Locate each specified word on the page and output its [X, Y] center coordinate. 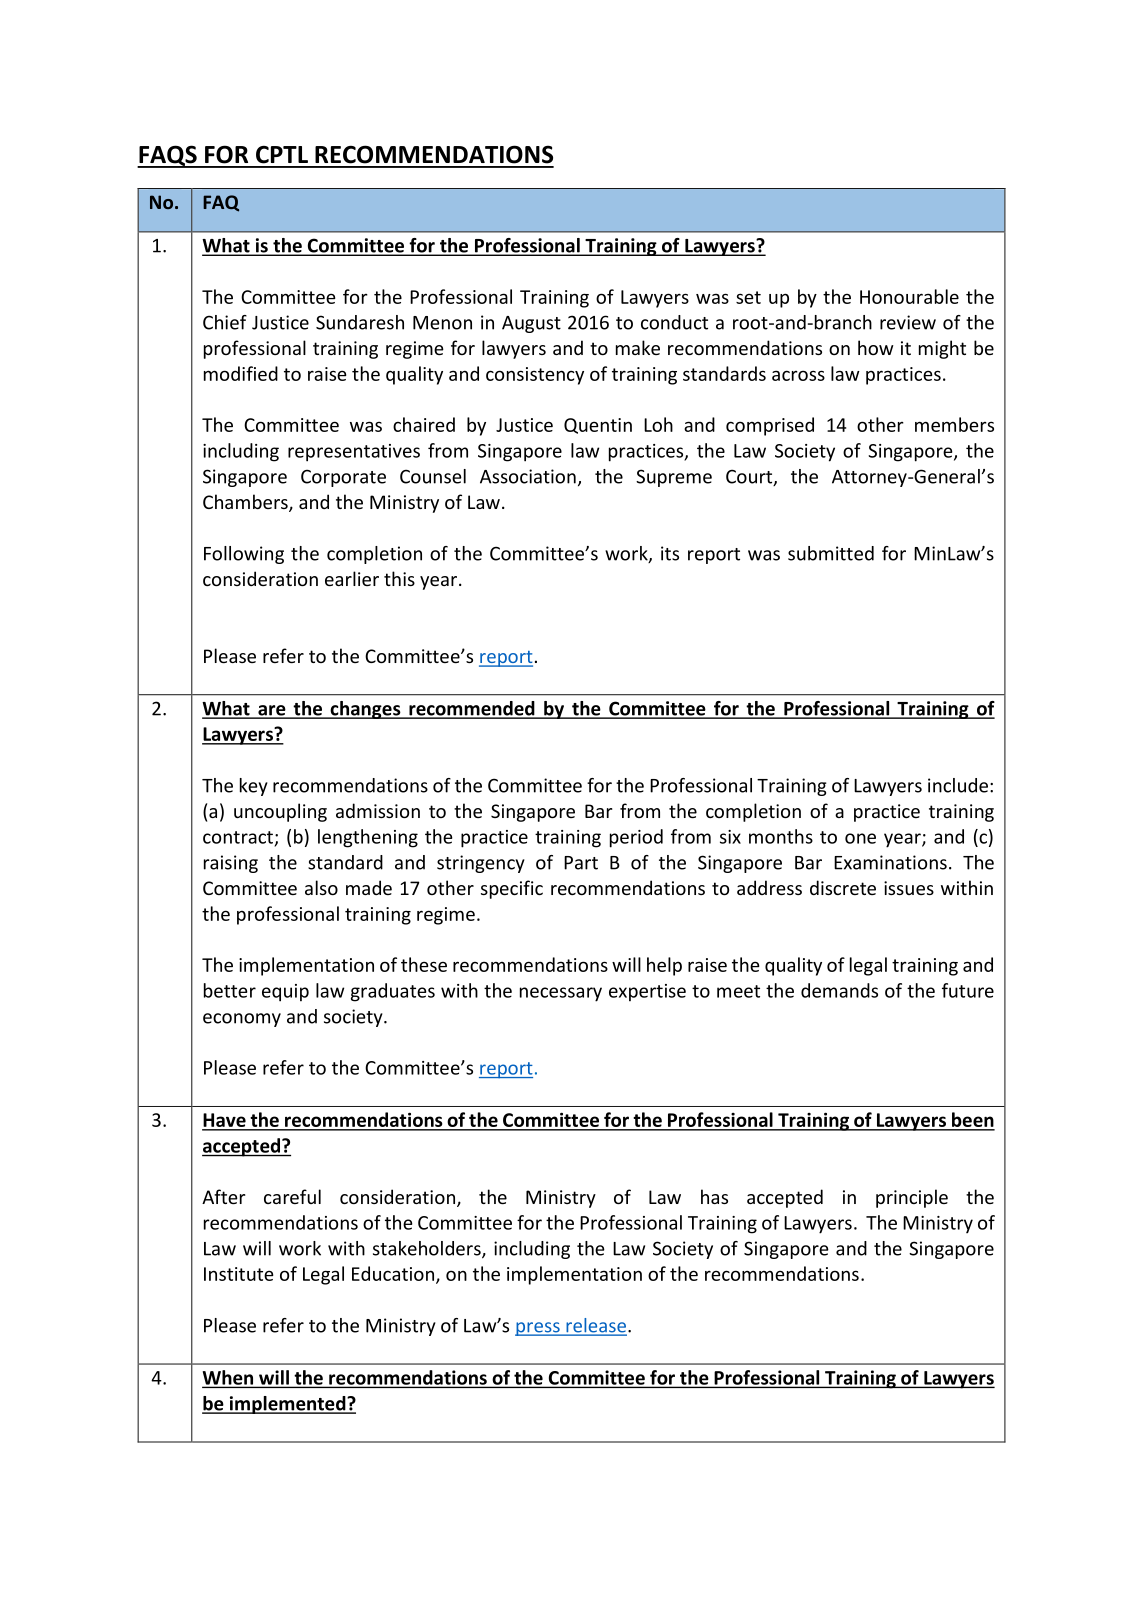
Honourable [909, 296]
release [595, 1326]
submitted [831, 553]
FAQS [168, 156]
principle [912, 1198]
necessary [561, 994]
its [670, 553]
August [531, 324]
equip [285, 993]
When [229, 1378]
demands [839, 990]
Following [244, 555]
